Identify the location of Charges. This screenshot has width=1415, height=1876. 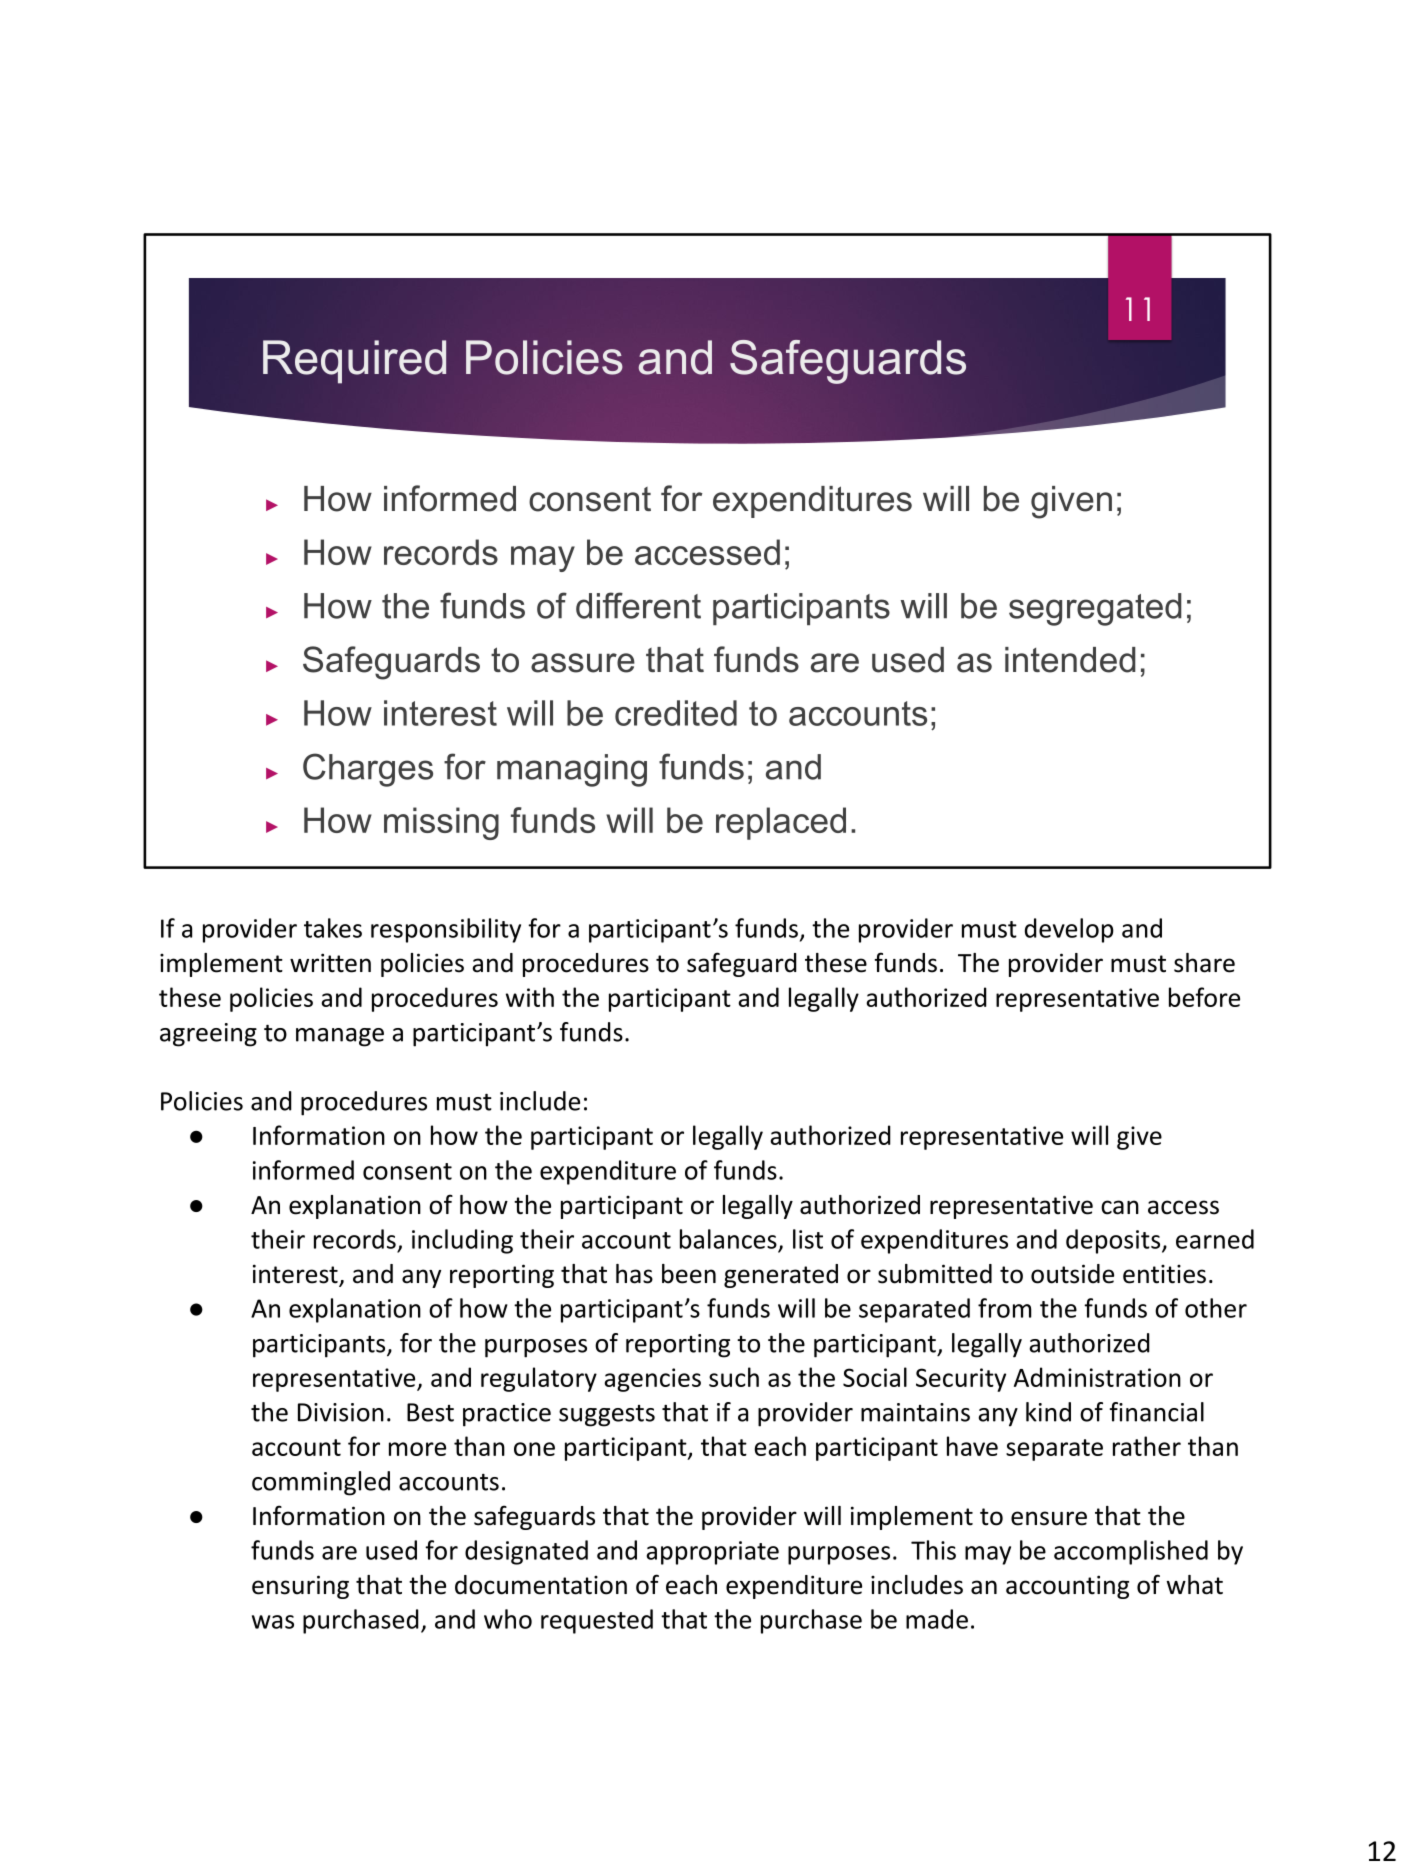
(368, 770).
